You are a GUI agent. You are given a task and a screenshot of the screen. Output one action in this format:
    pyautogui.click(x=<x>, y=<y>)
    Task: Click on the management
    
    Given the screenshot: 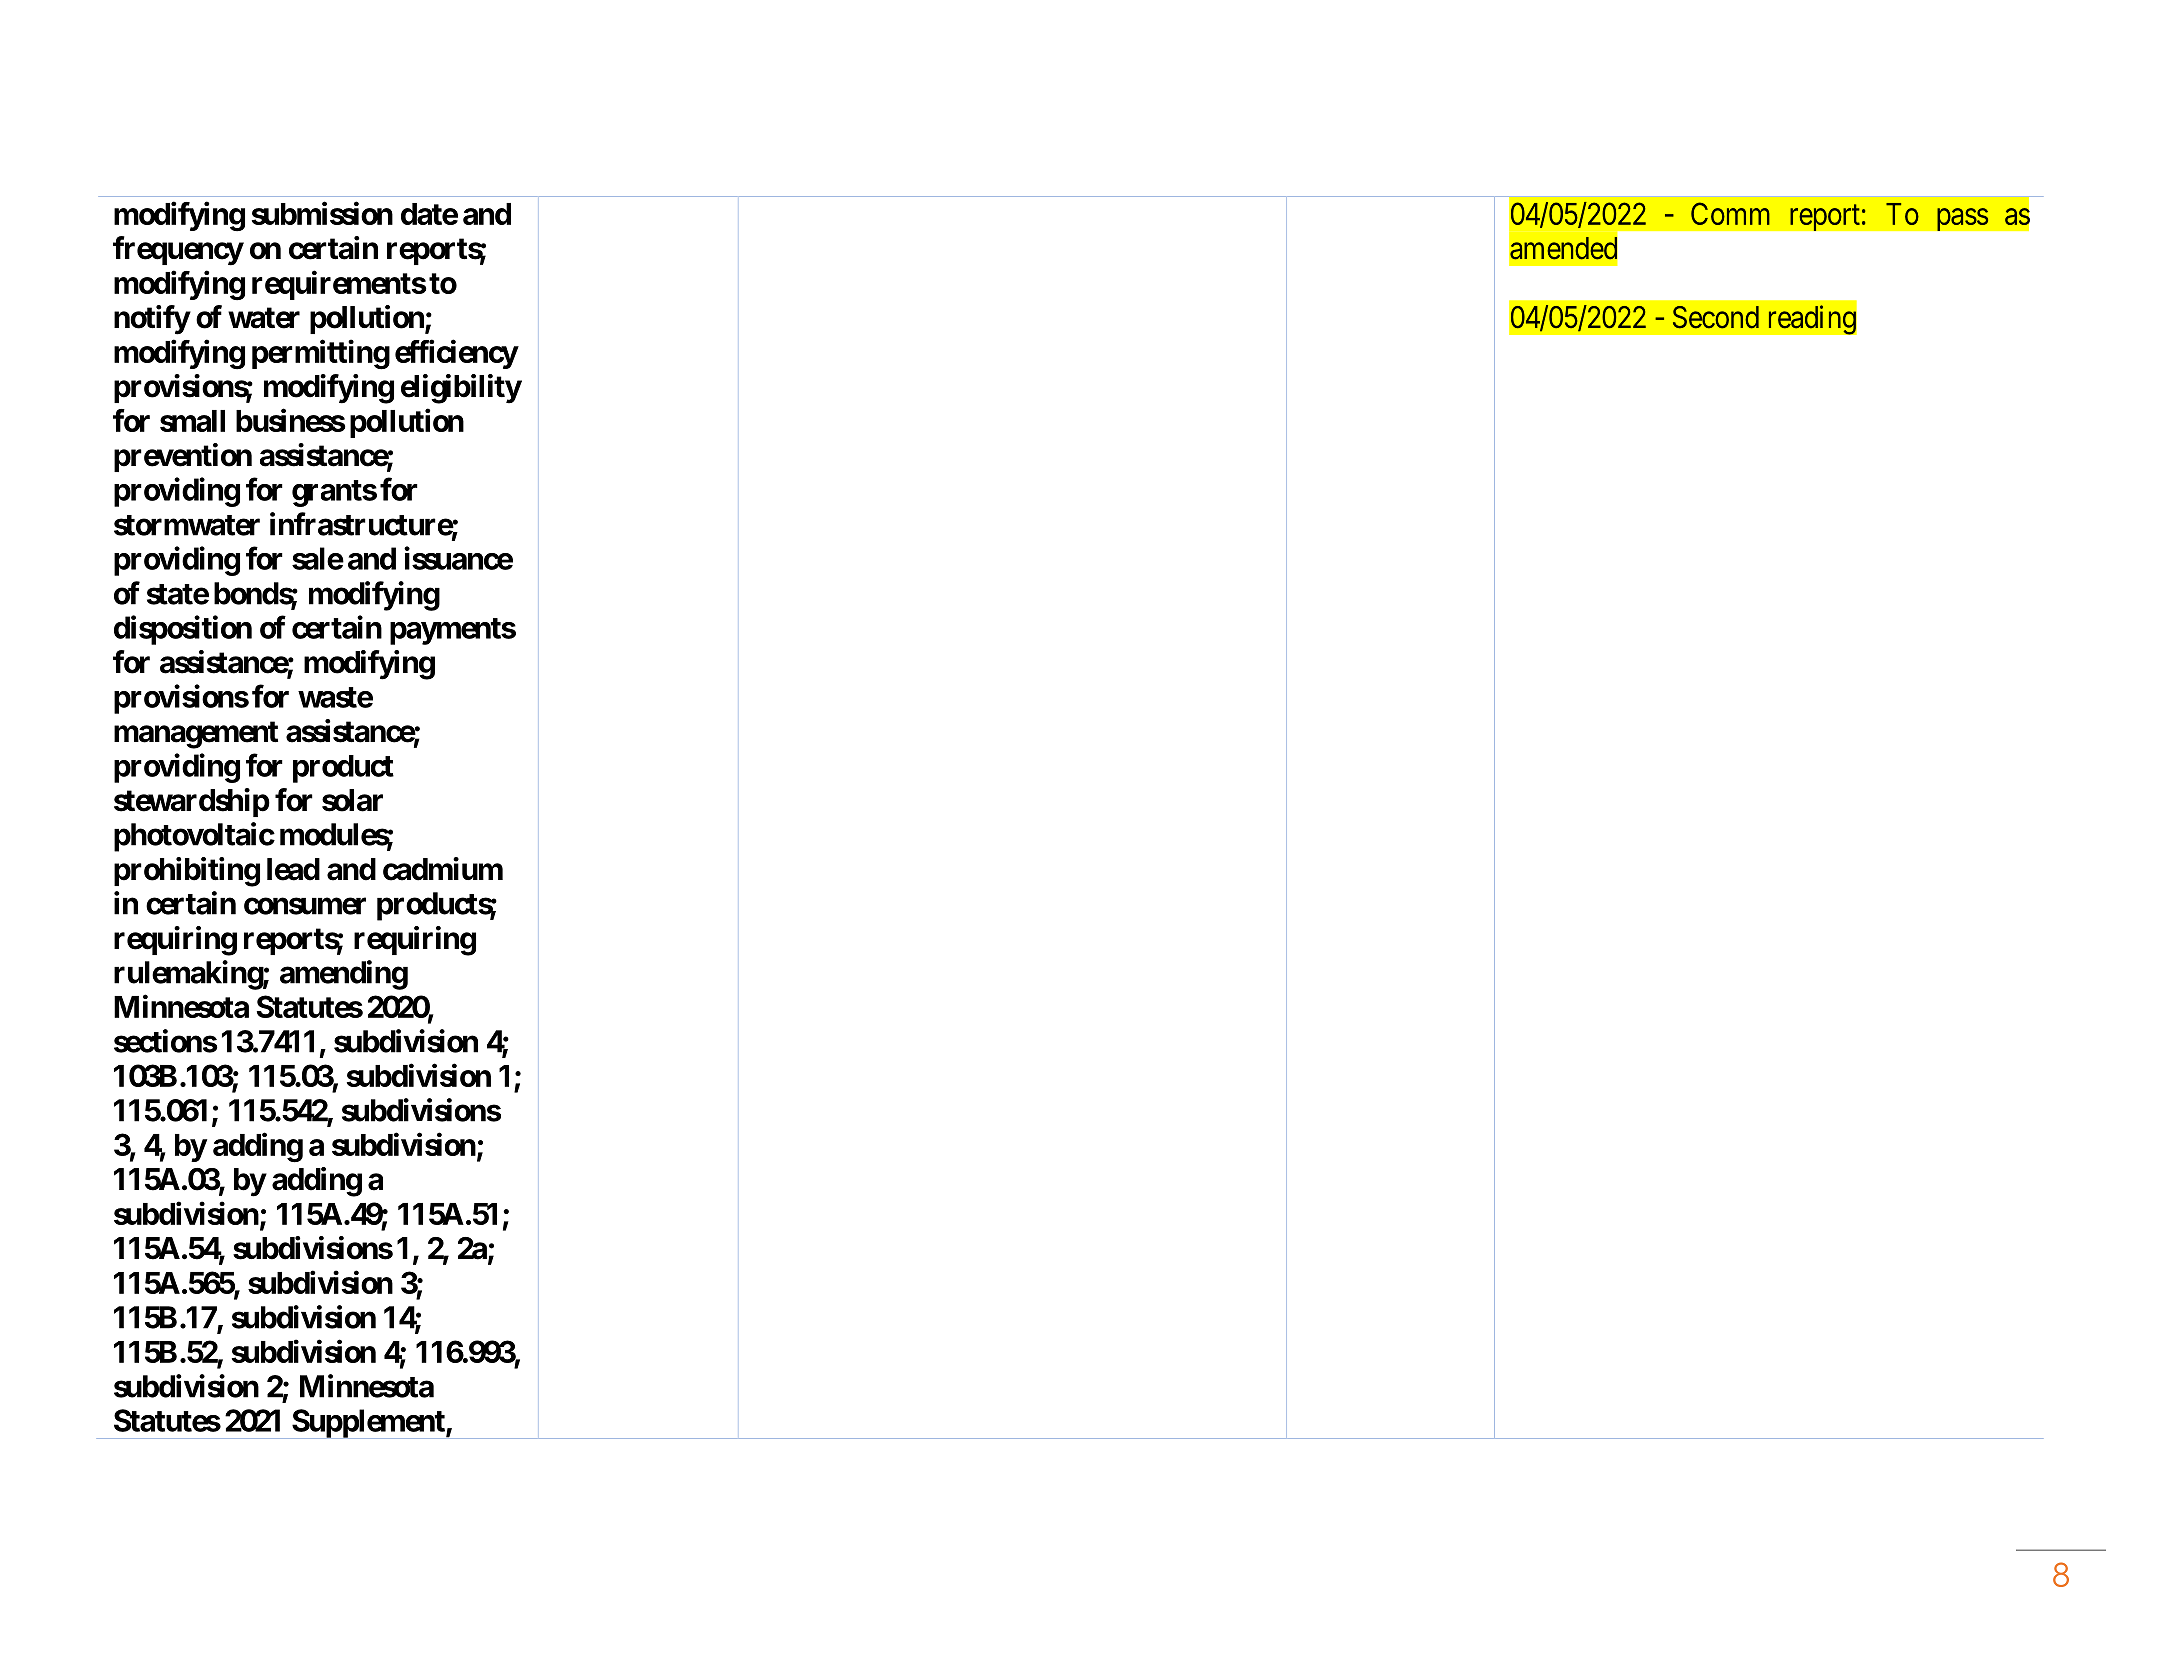 What is the action you would take?
    pyautogui.click(x=196, y=735)
